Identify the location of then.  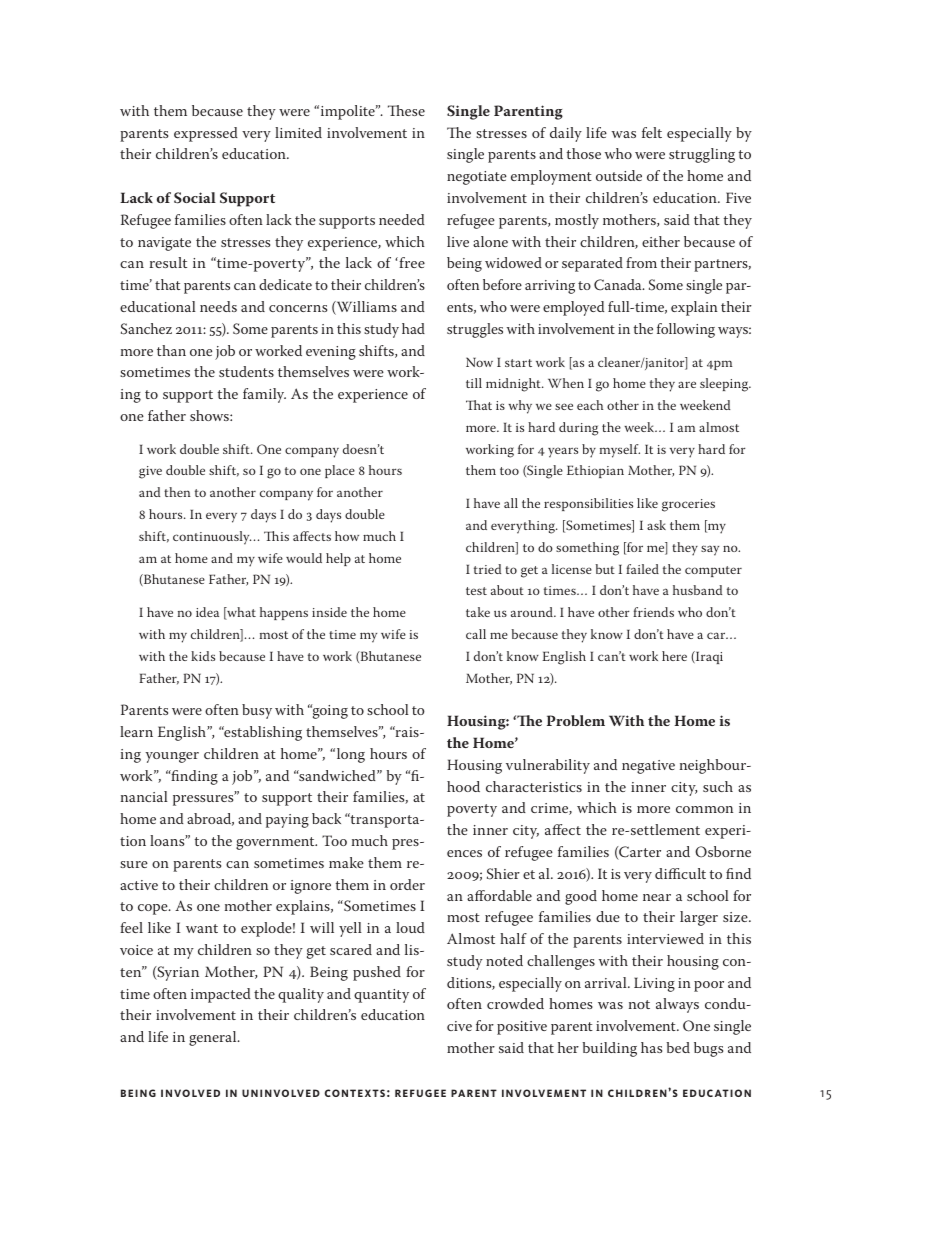
(177, 492).
